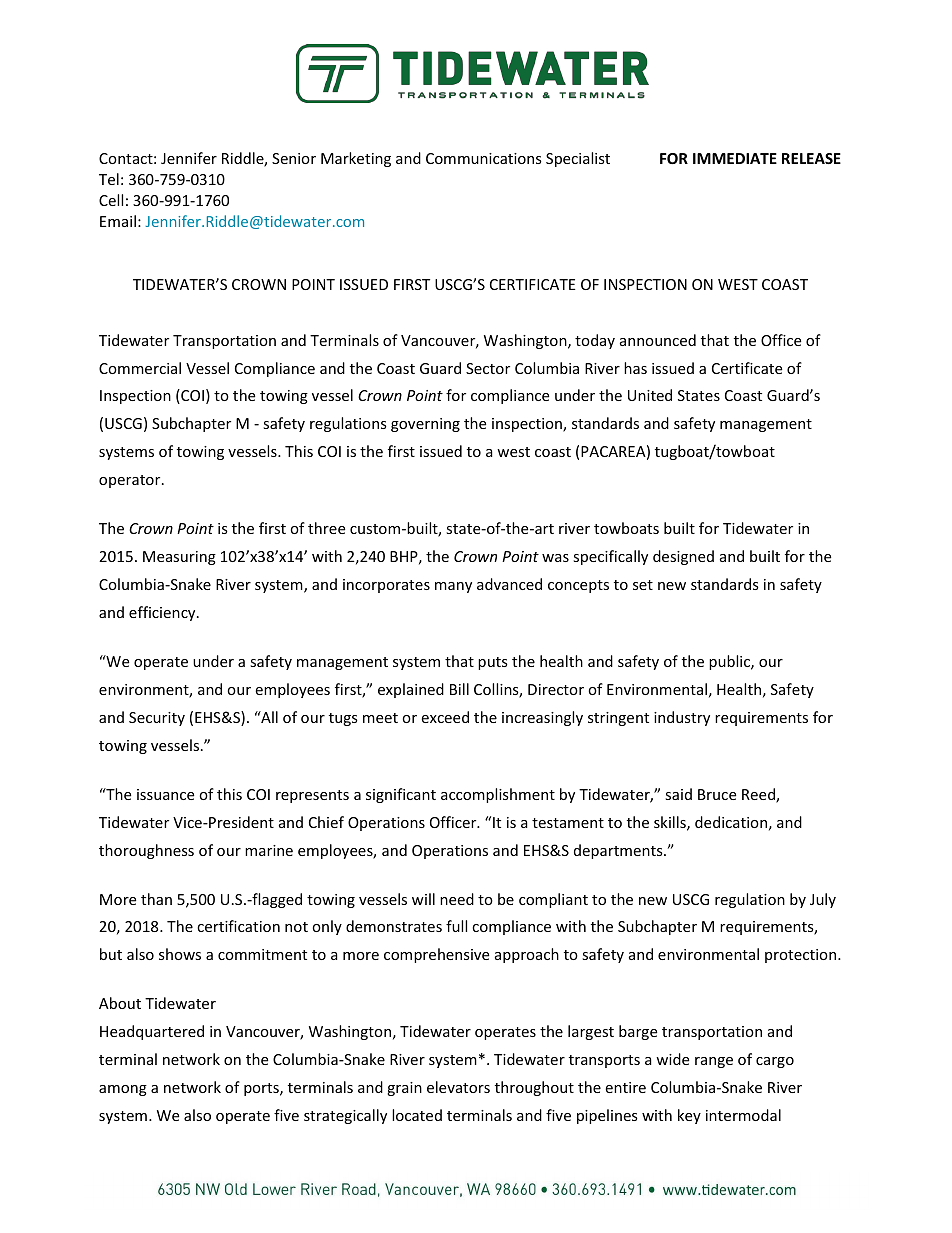  Describe the element at coordinates (111, 200) in the screenshot. I see `Cell` at that location.
